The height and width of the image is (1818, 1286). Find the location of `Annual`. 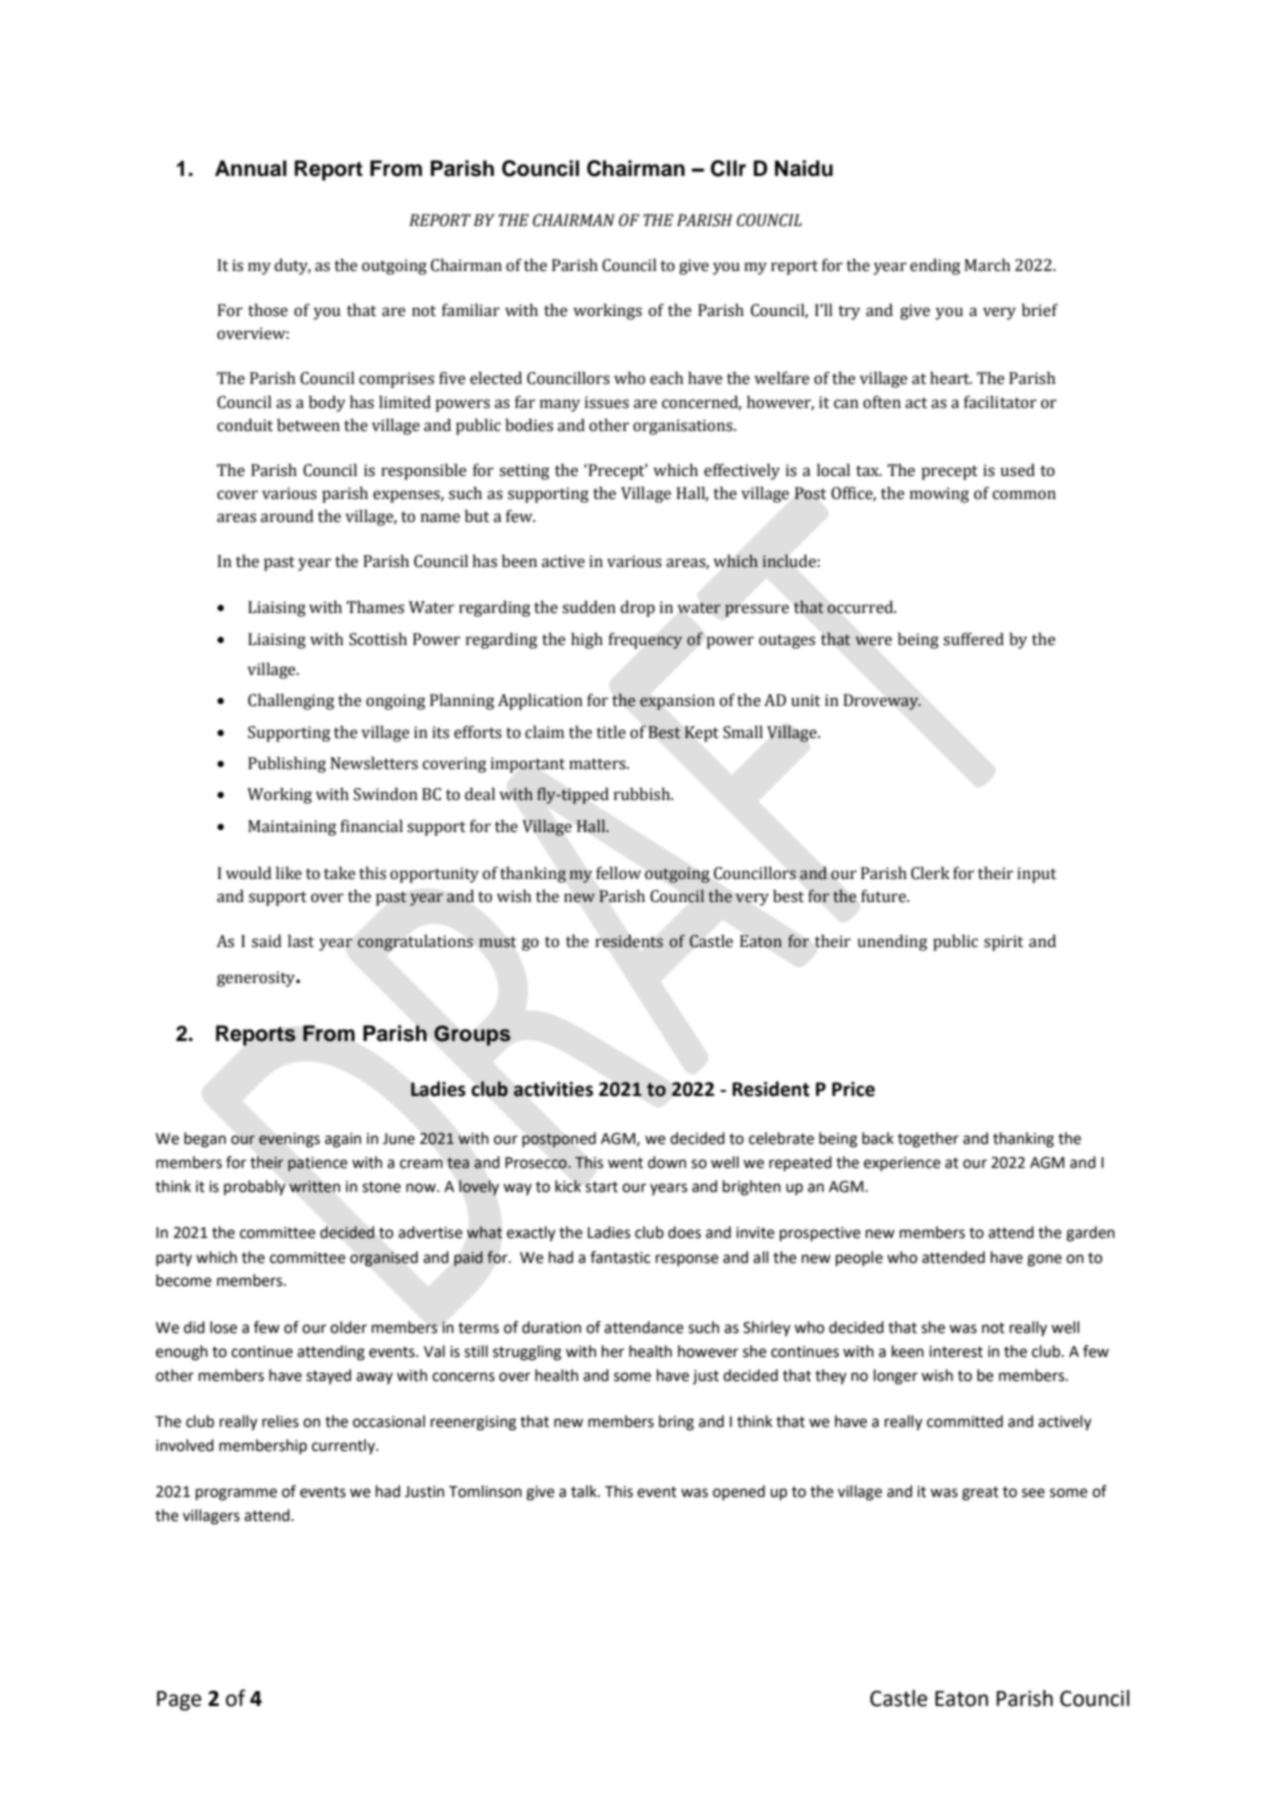

Annual is located at coordinates (251, 168).
